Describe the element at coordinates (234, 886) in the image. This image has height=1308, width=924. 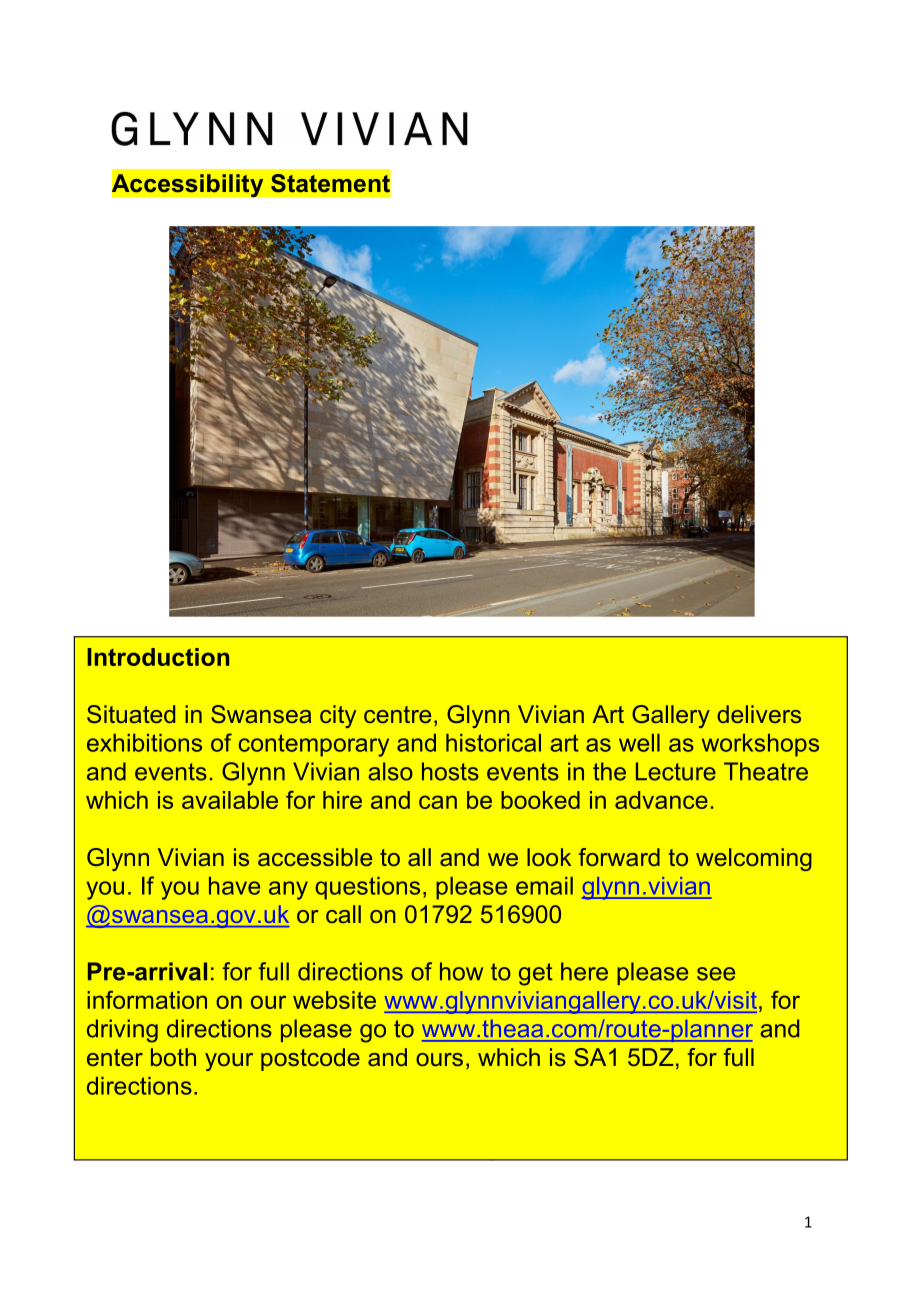
I see `have` at that location.
